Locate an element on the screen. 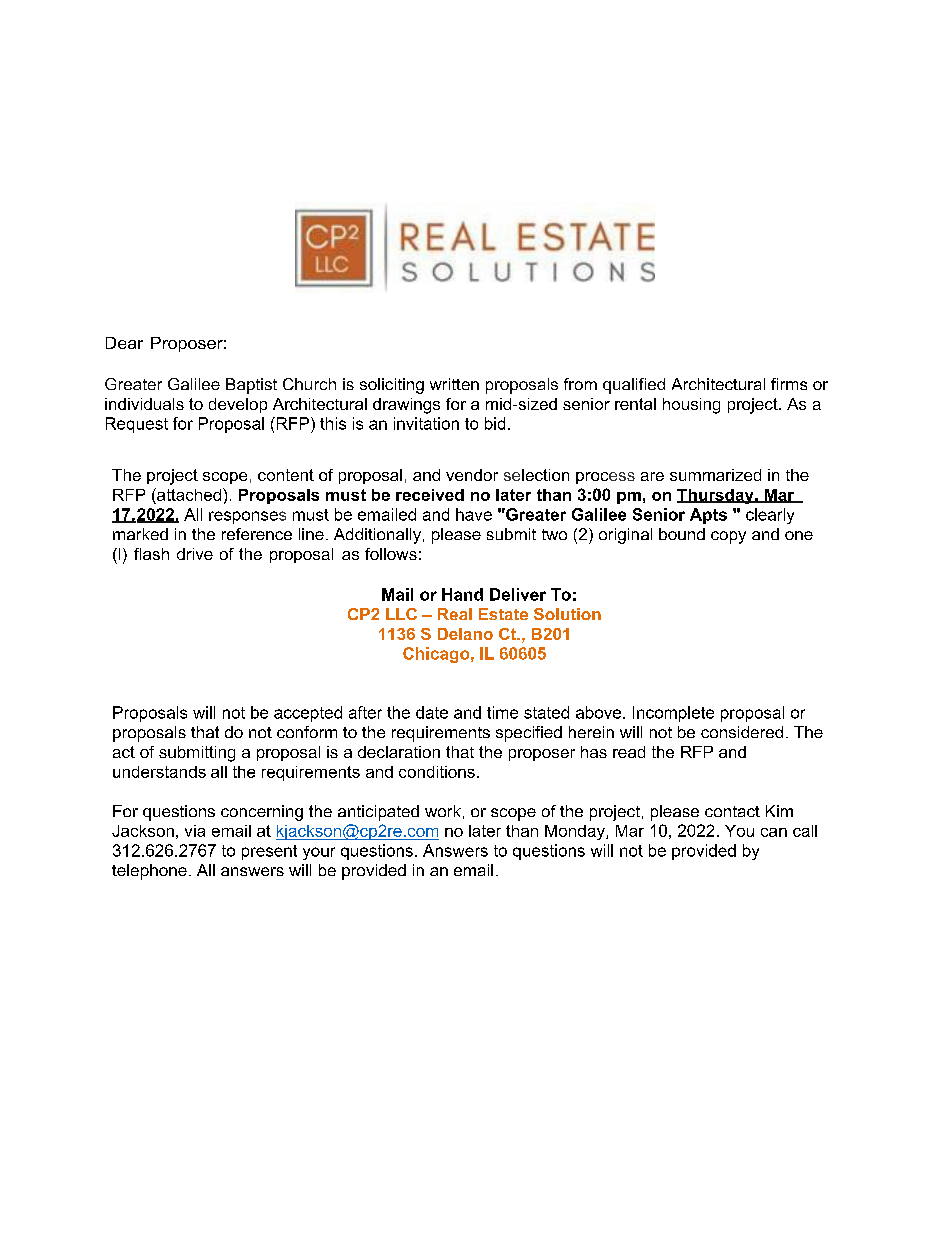 The image size is (952, 1233). written is located at coordinates (454, 384).
